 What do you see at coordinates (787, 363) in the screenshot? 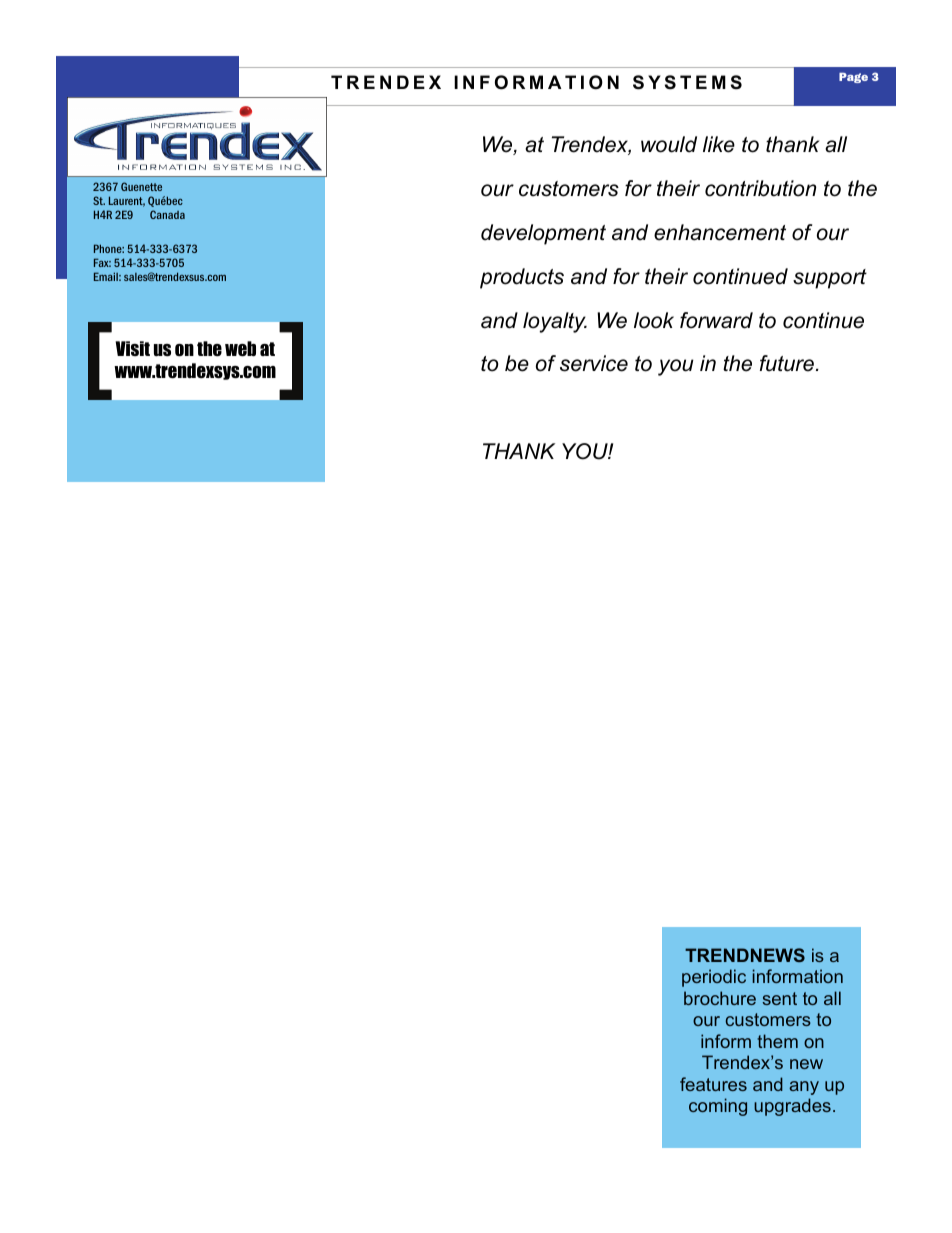
I see `future` at bounding box center [787, 363].
